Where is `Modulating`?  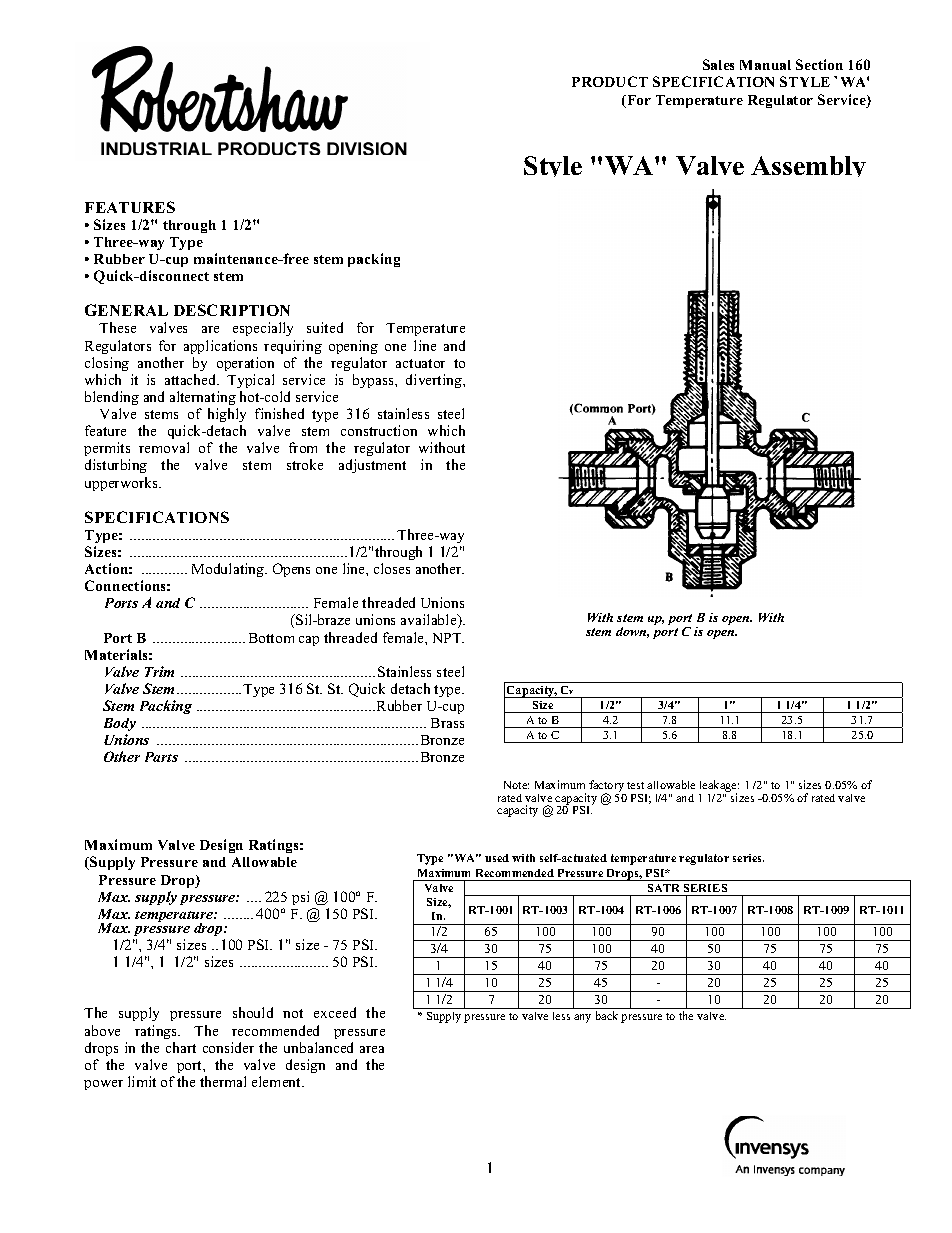
Modulating is located at coordinates (229, 570).
